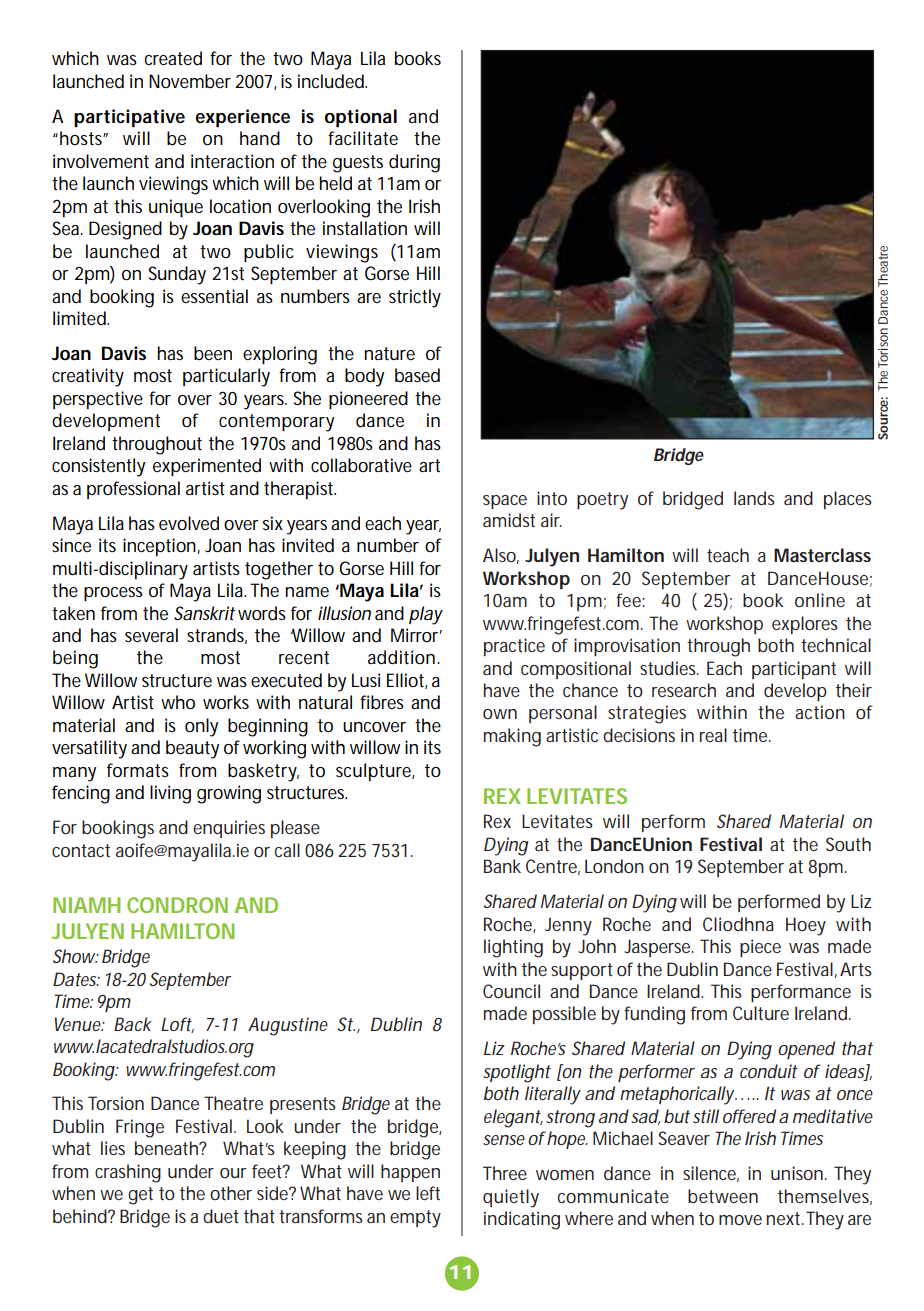 This page has height=1311, width=924. What do you see at coordinates (414, 163) in the page?
I see `during` at bounding box center [414, 163].
